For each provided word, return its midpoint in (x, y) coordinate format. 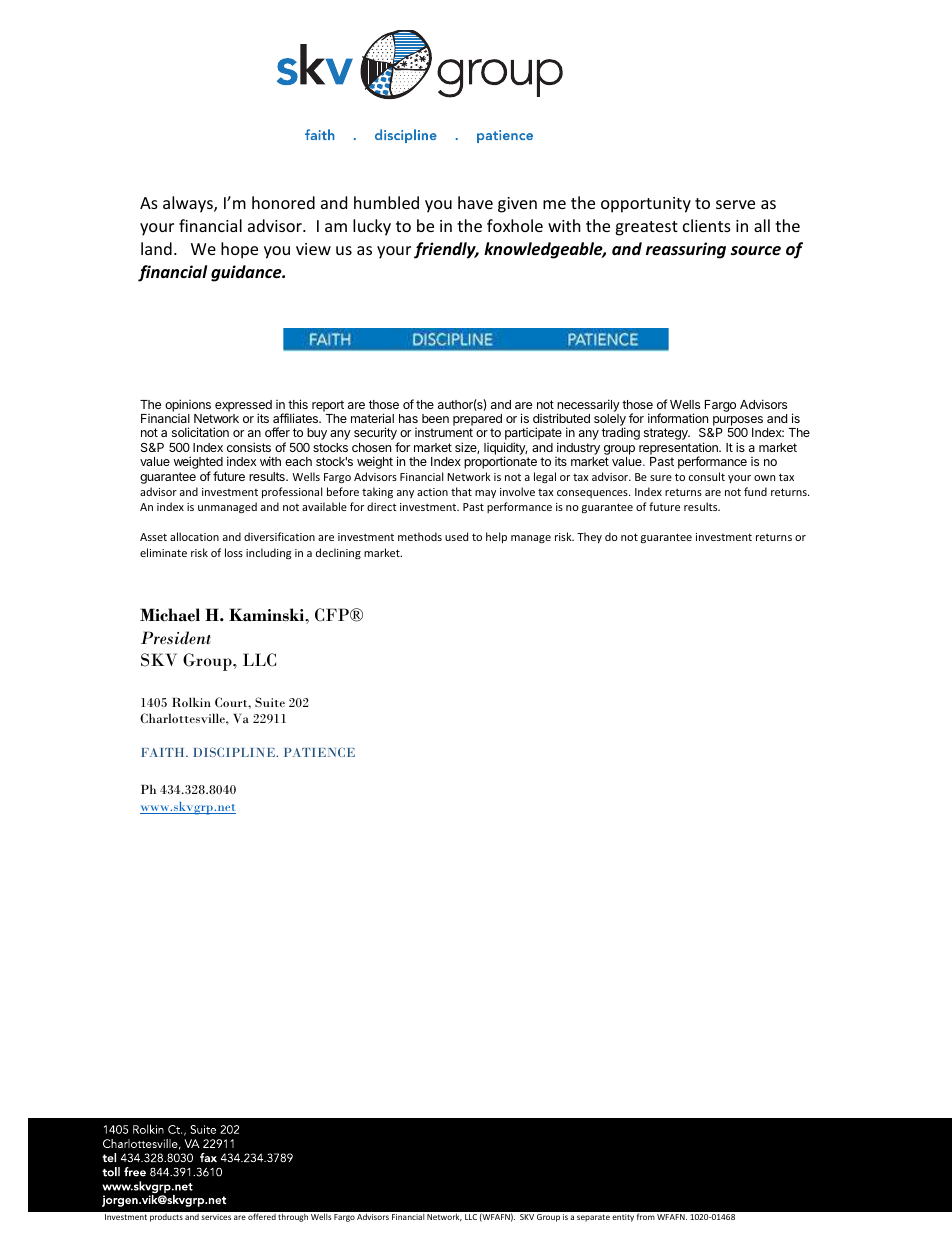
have (475, 202)
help (496, 537)
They (589, 537)
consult (707, 476)
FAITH (164, 752)
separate (593, 1218)
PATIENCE (319, 752)
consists (249, 447)
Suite (270, 702)
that (461, 491)
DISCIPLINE (235, 752)
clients (707, 225)
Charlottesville (183, 718)
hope (239, 250)
